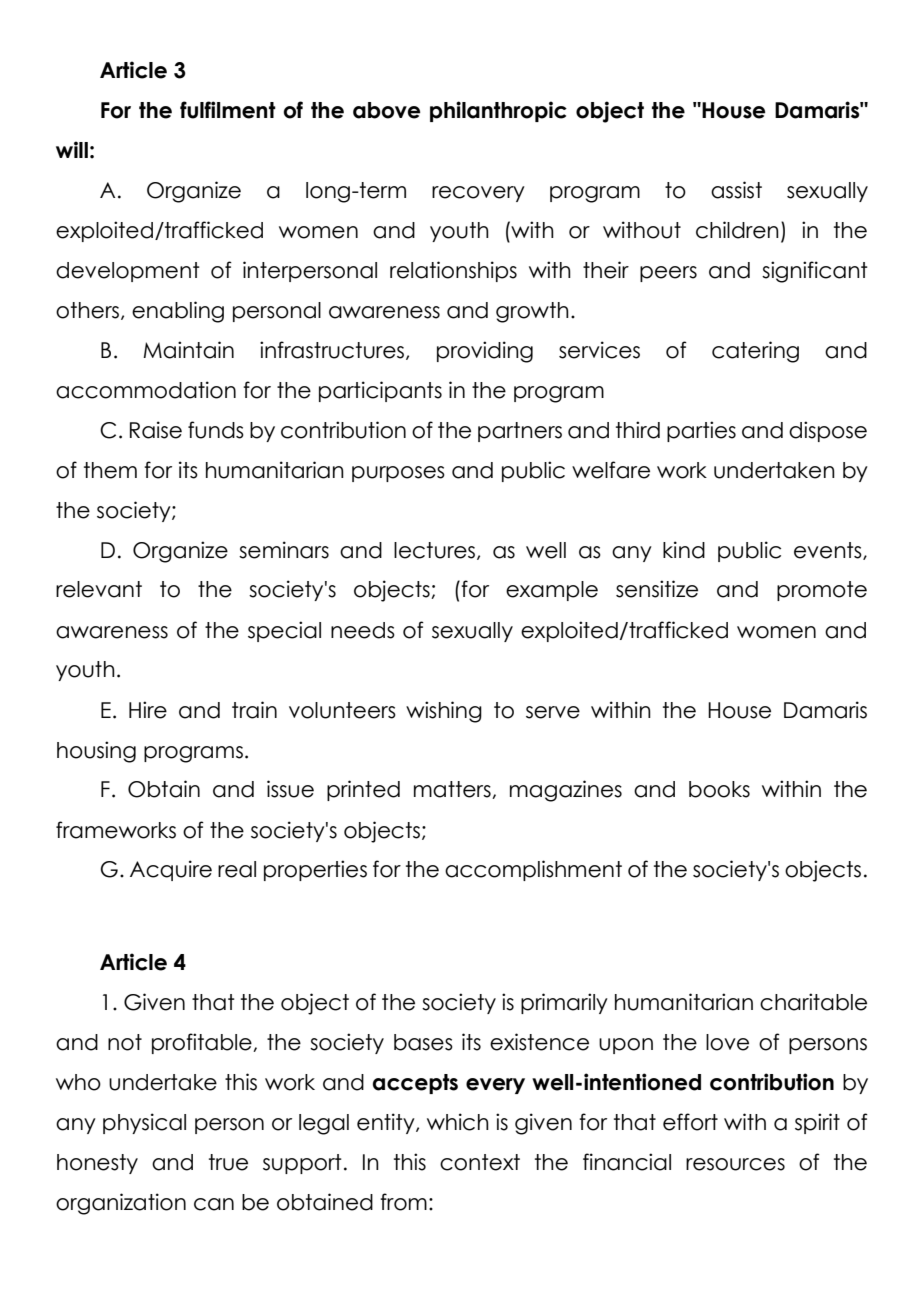 The image size is (924, 1307). What do you see at coordinates (498, 111) in the page?
I see `philanthropic` at bounding box center [498, 111].
